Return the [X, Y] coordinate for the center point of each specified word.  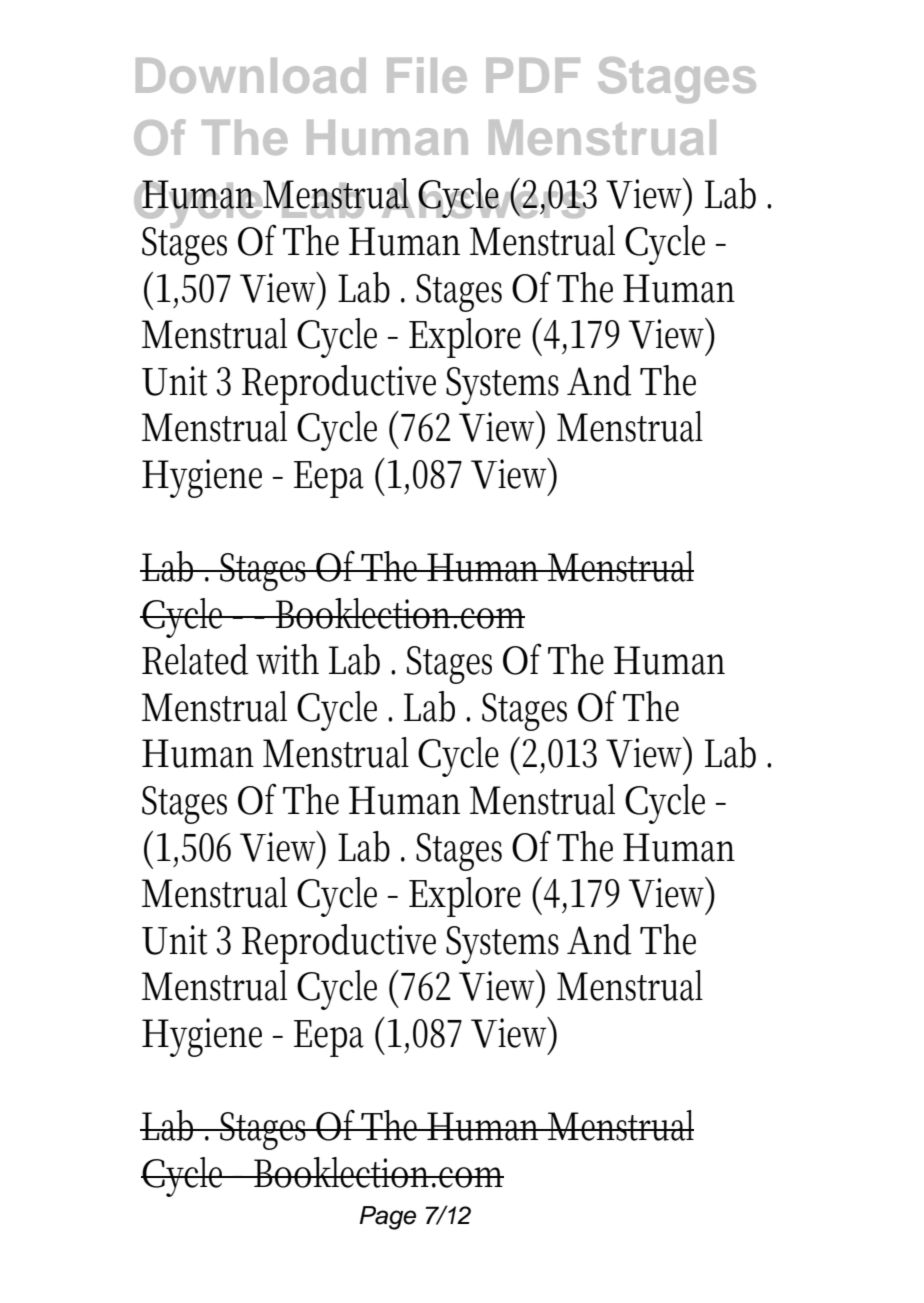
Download [251, 75]
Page [387, 1218]
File [427, 75]
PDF [533, 75]
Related [195, 659]
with [287, 659]
